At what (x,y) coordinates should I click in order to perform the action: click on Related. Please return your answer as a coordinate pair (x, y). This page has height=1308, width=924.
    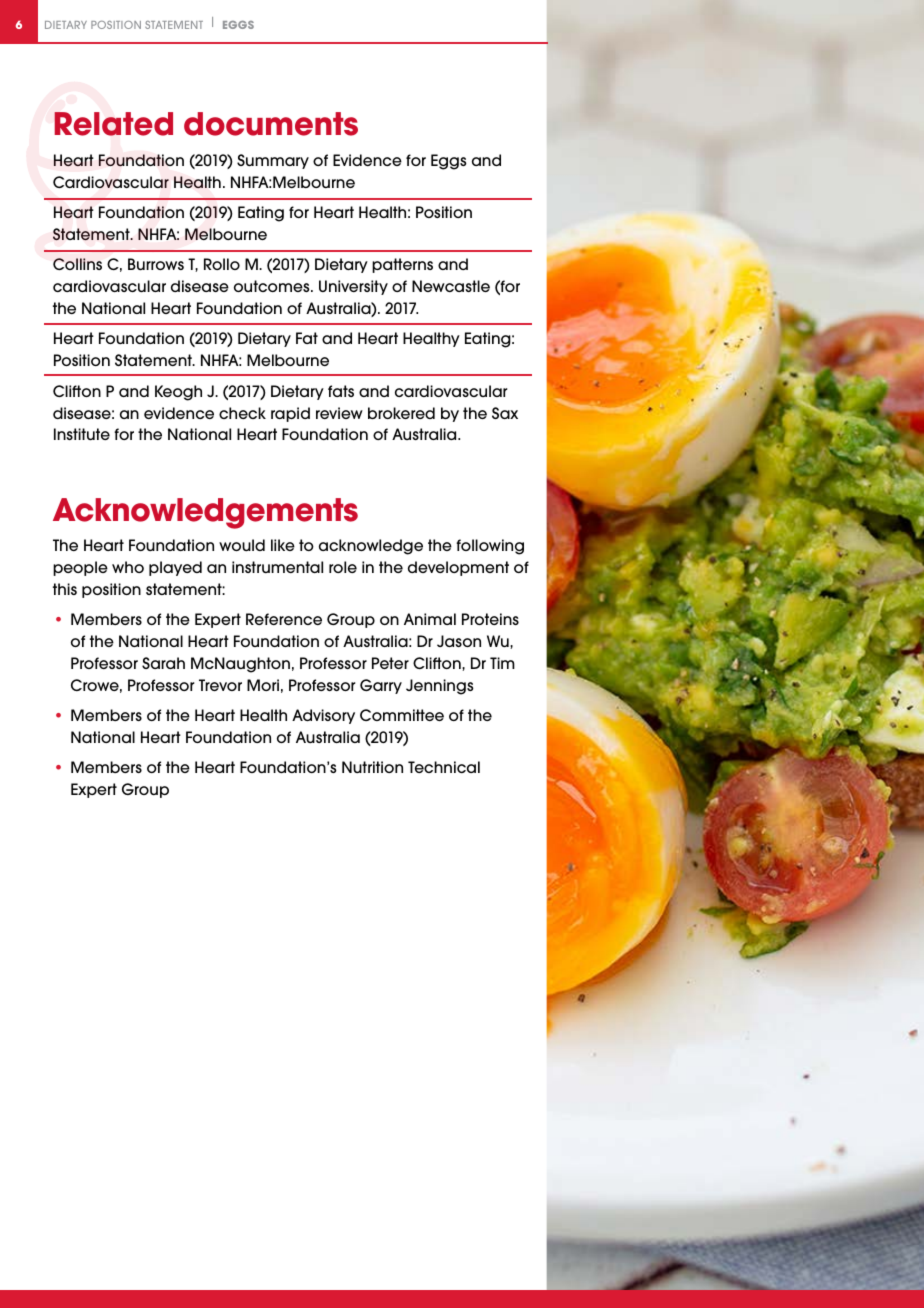
    Looking at the image, I should click on (113, 124).
